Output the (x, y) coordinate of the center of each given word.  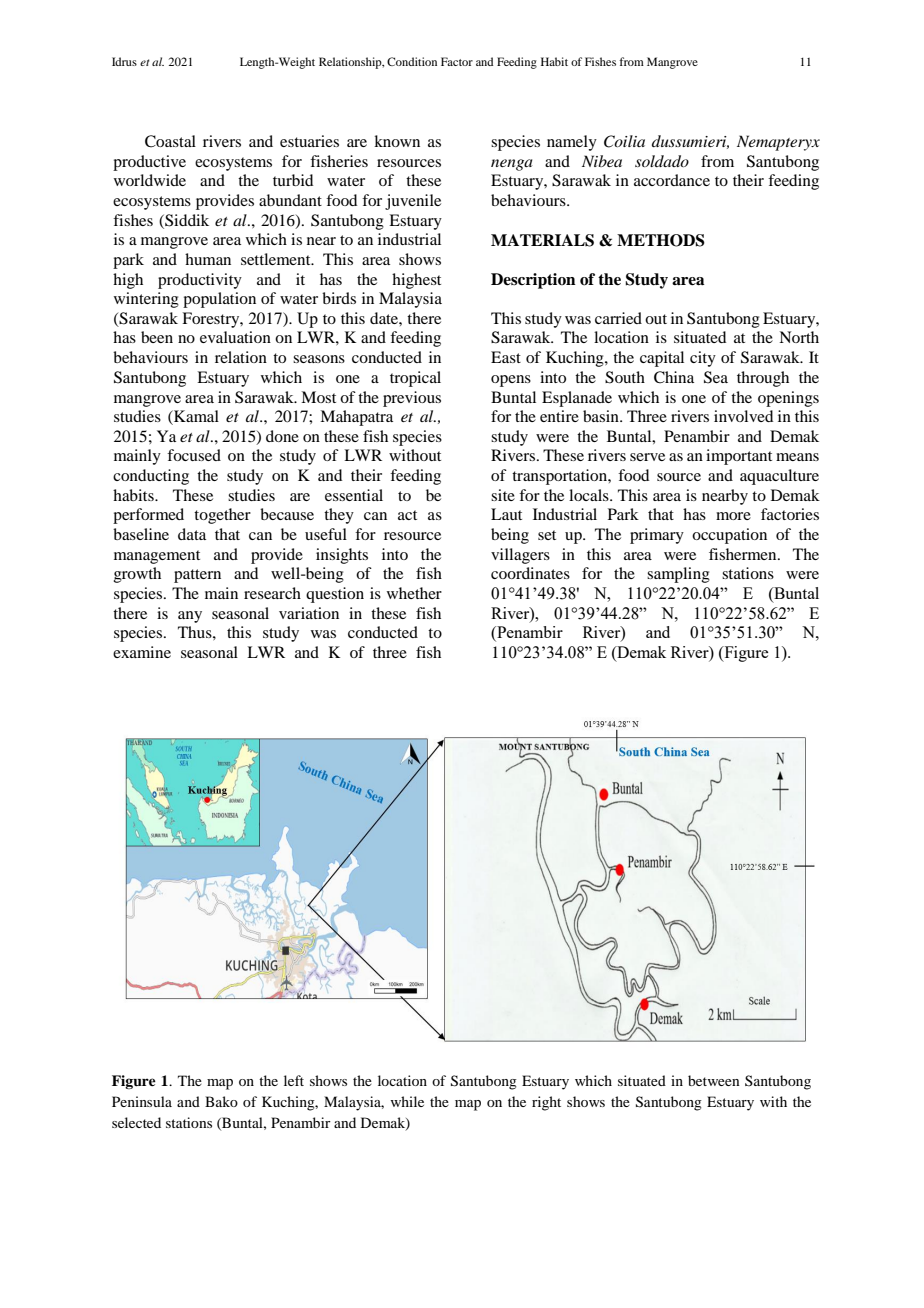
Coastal (170, 141)
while (407, 1101)
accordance (672, 180)
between (714, 1080)
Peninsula (142, 1101)
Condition (412, 61)
